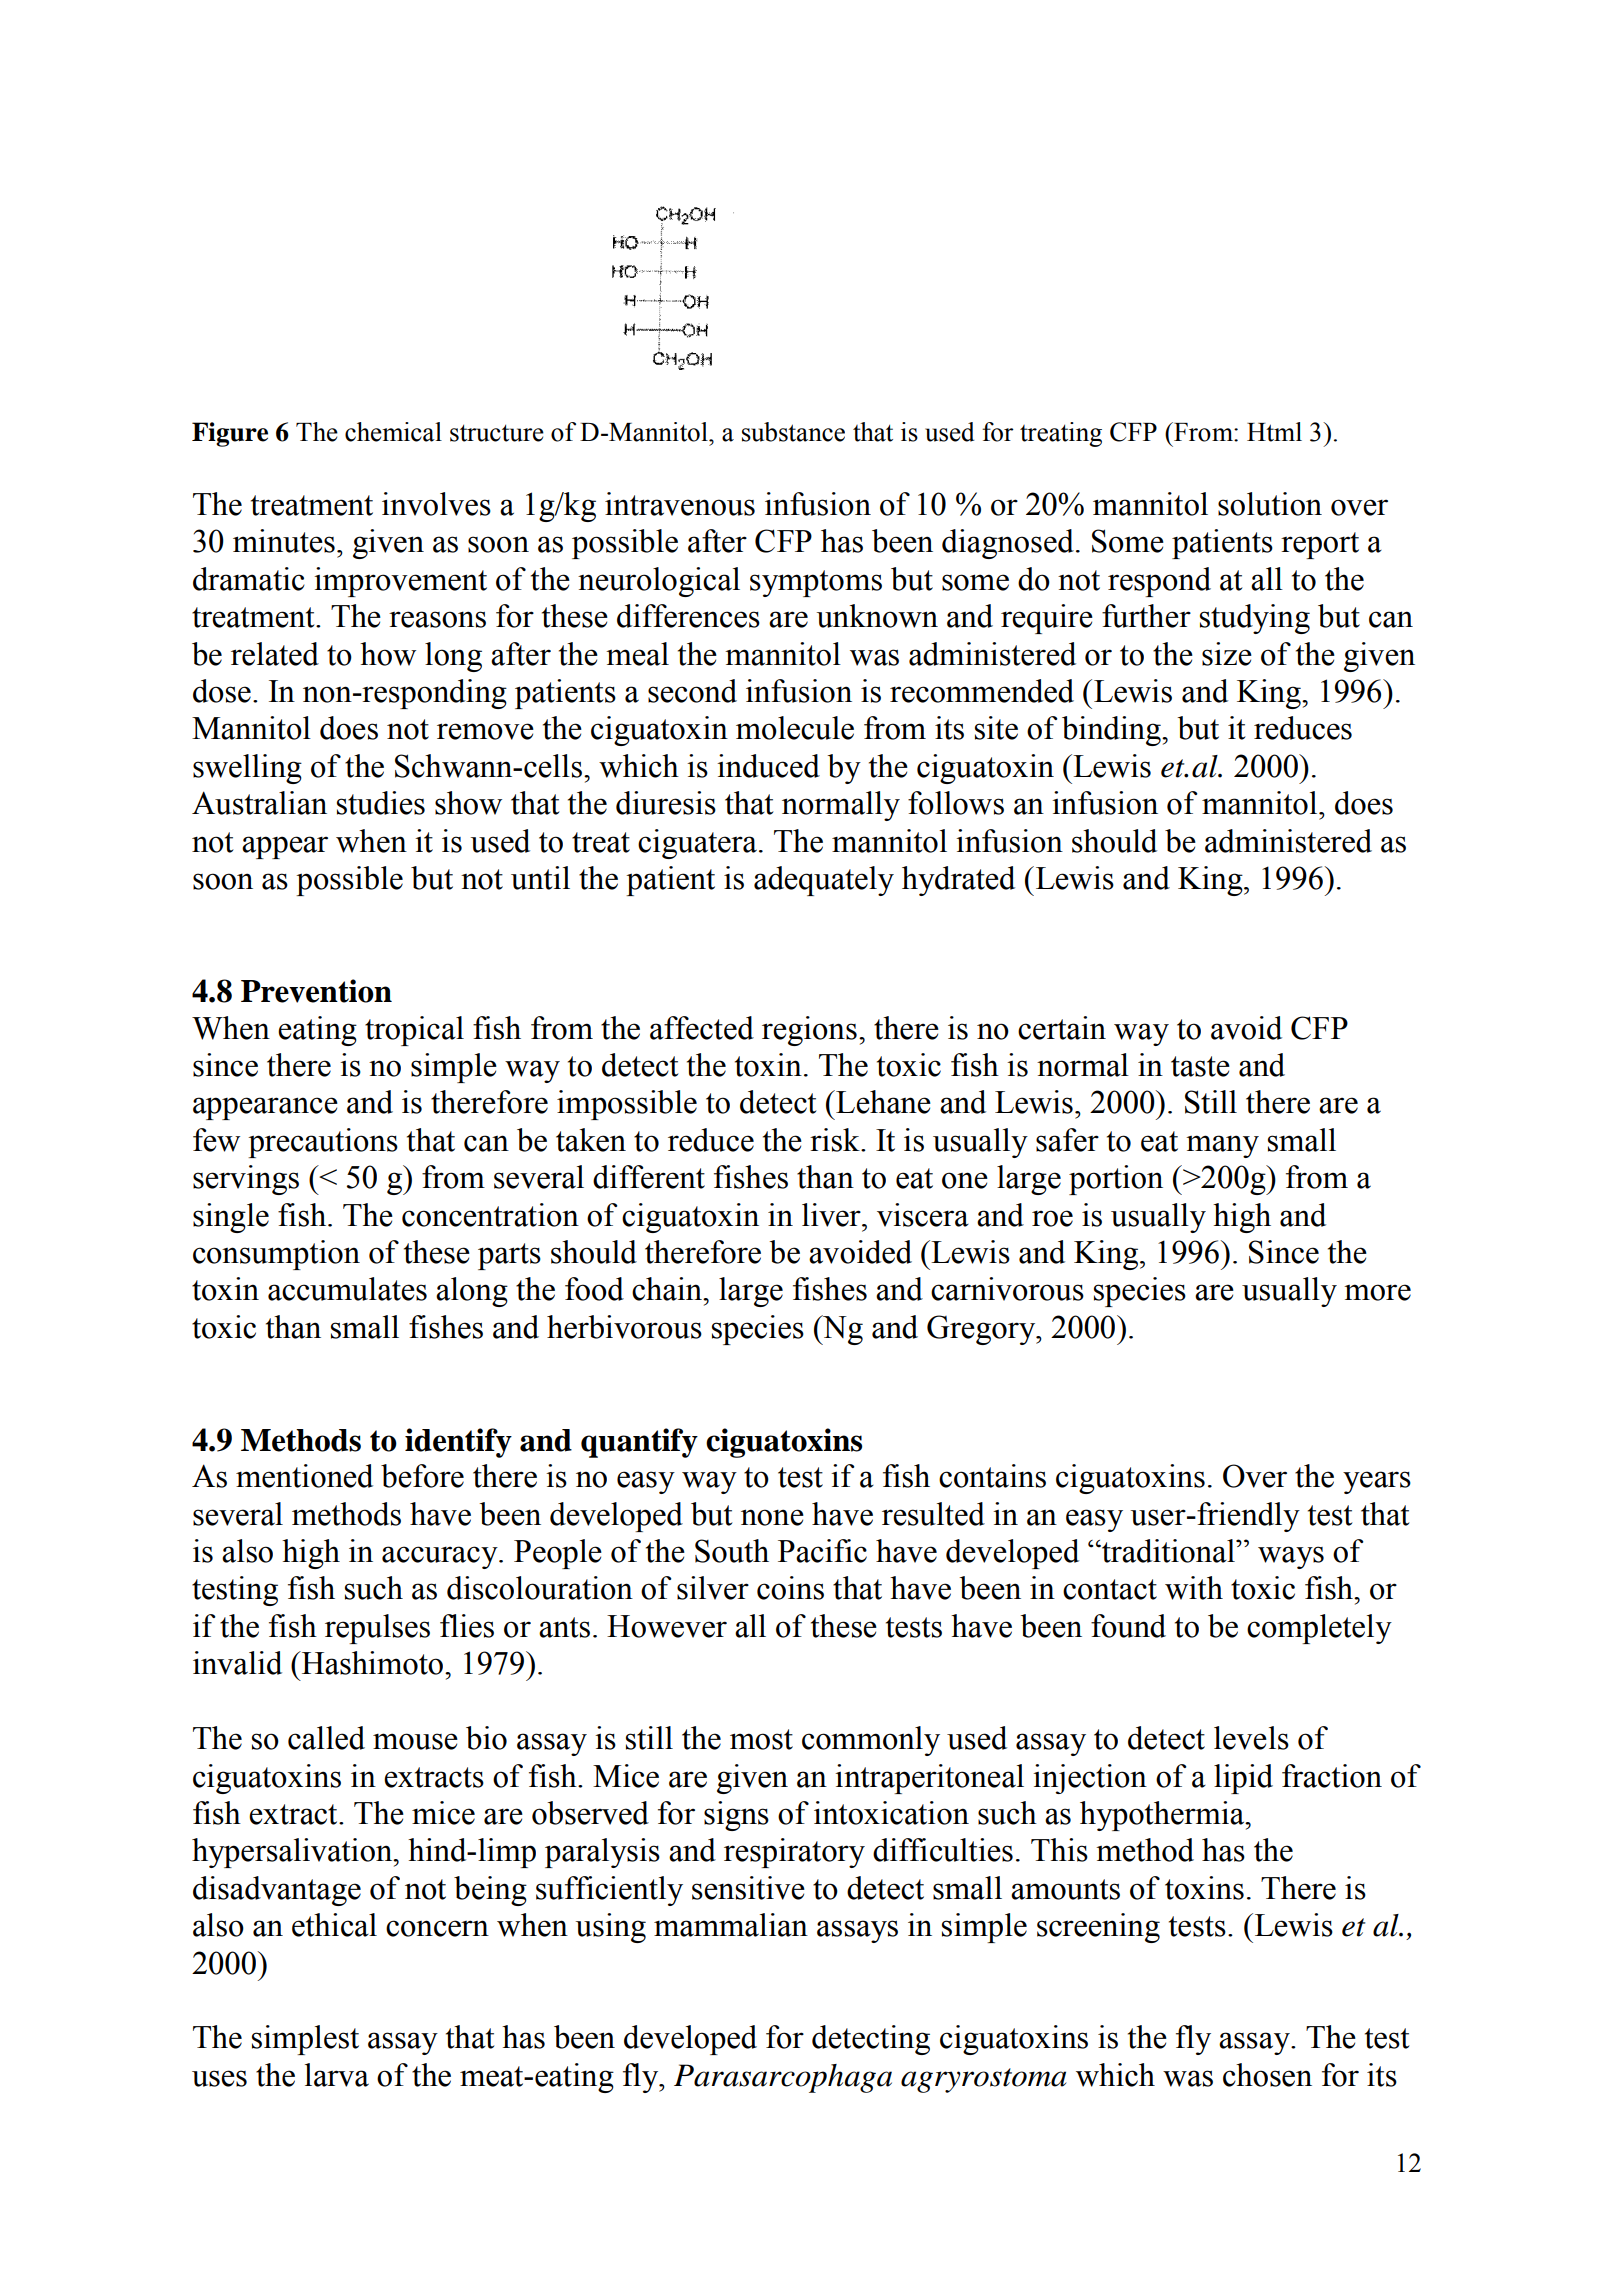  I want to click on mammalian, so click(731, 1925).
